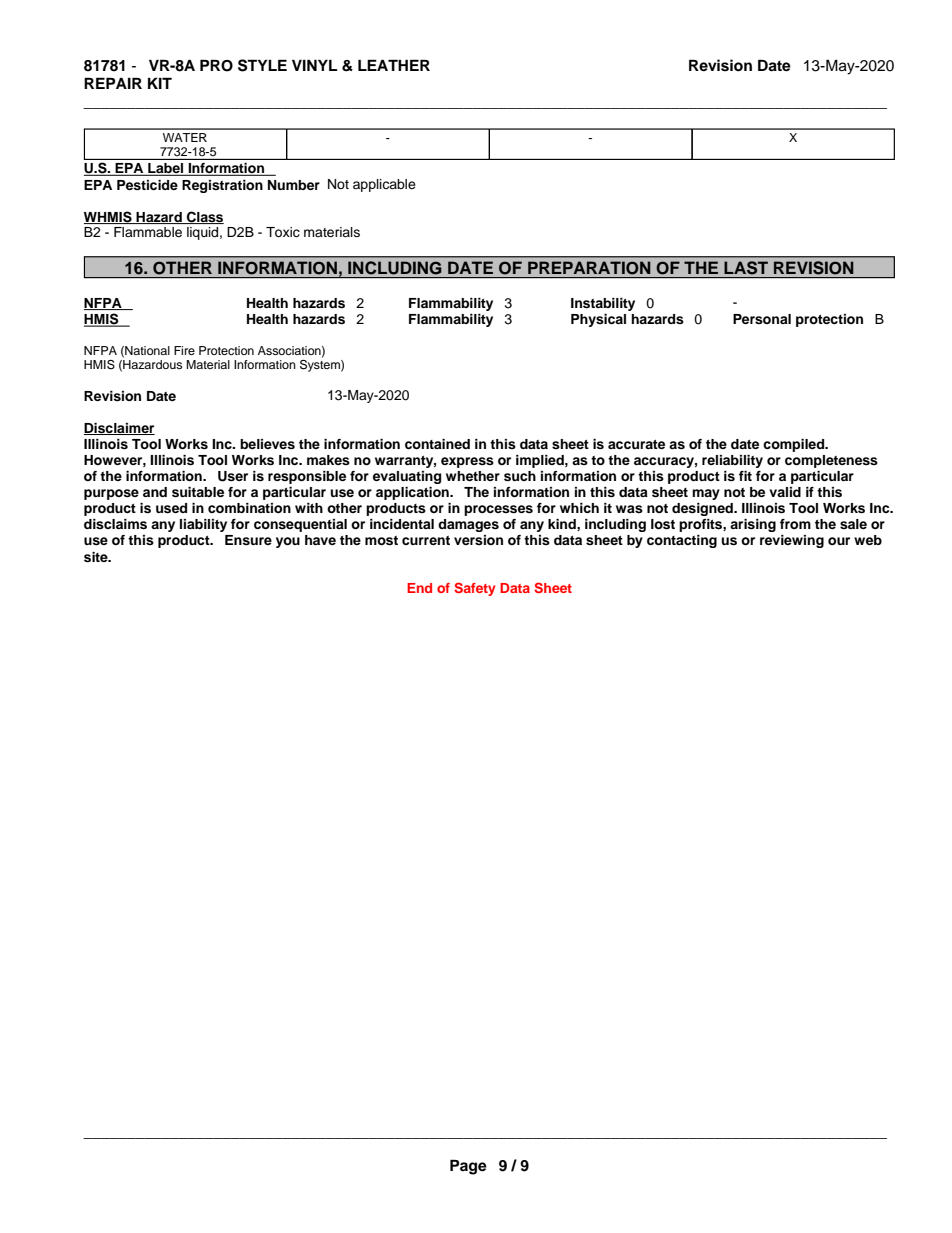 This screenshot has width=952, height=1233. I want to click on express, so click(467, 462).
